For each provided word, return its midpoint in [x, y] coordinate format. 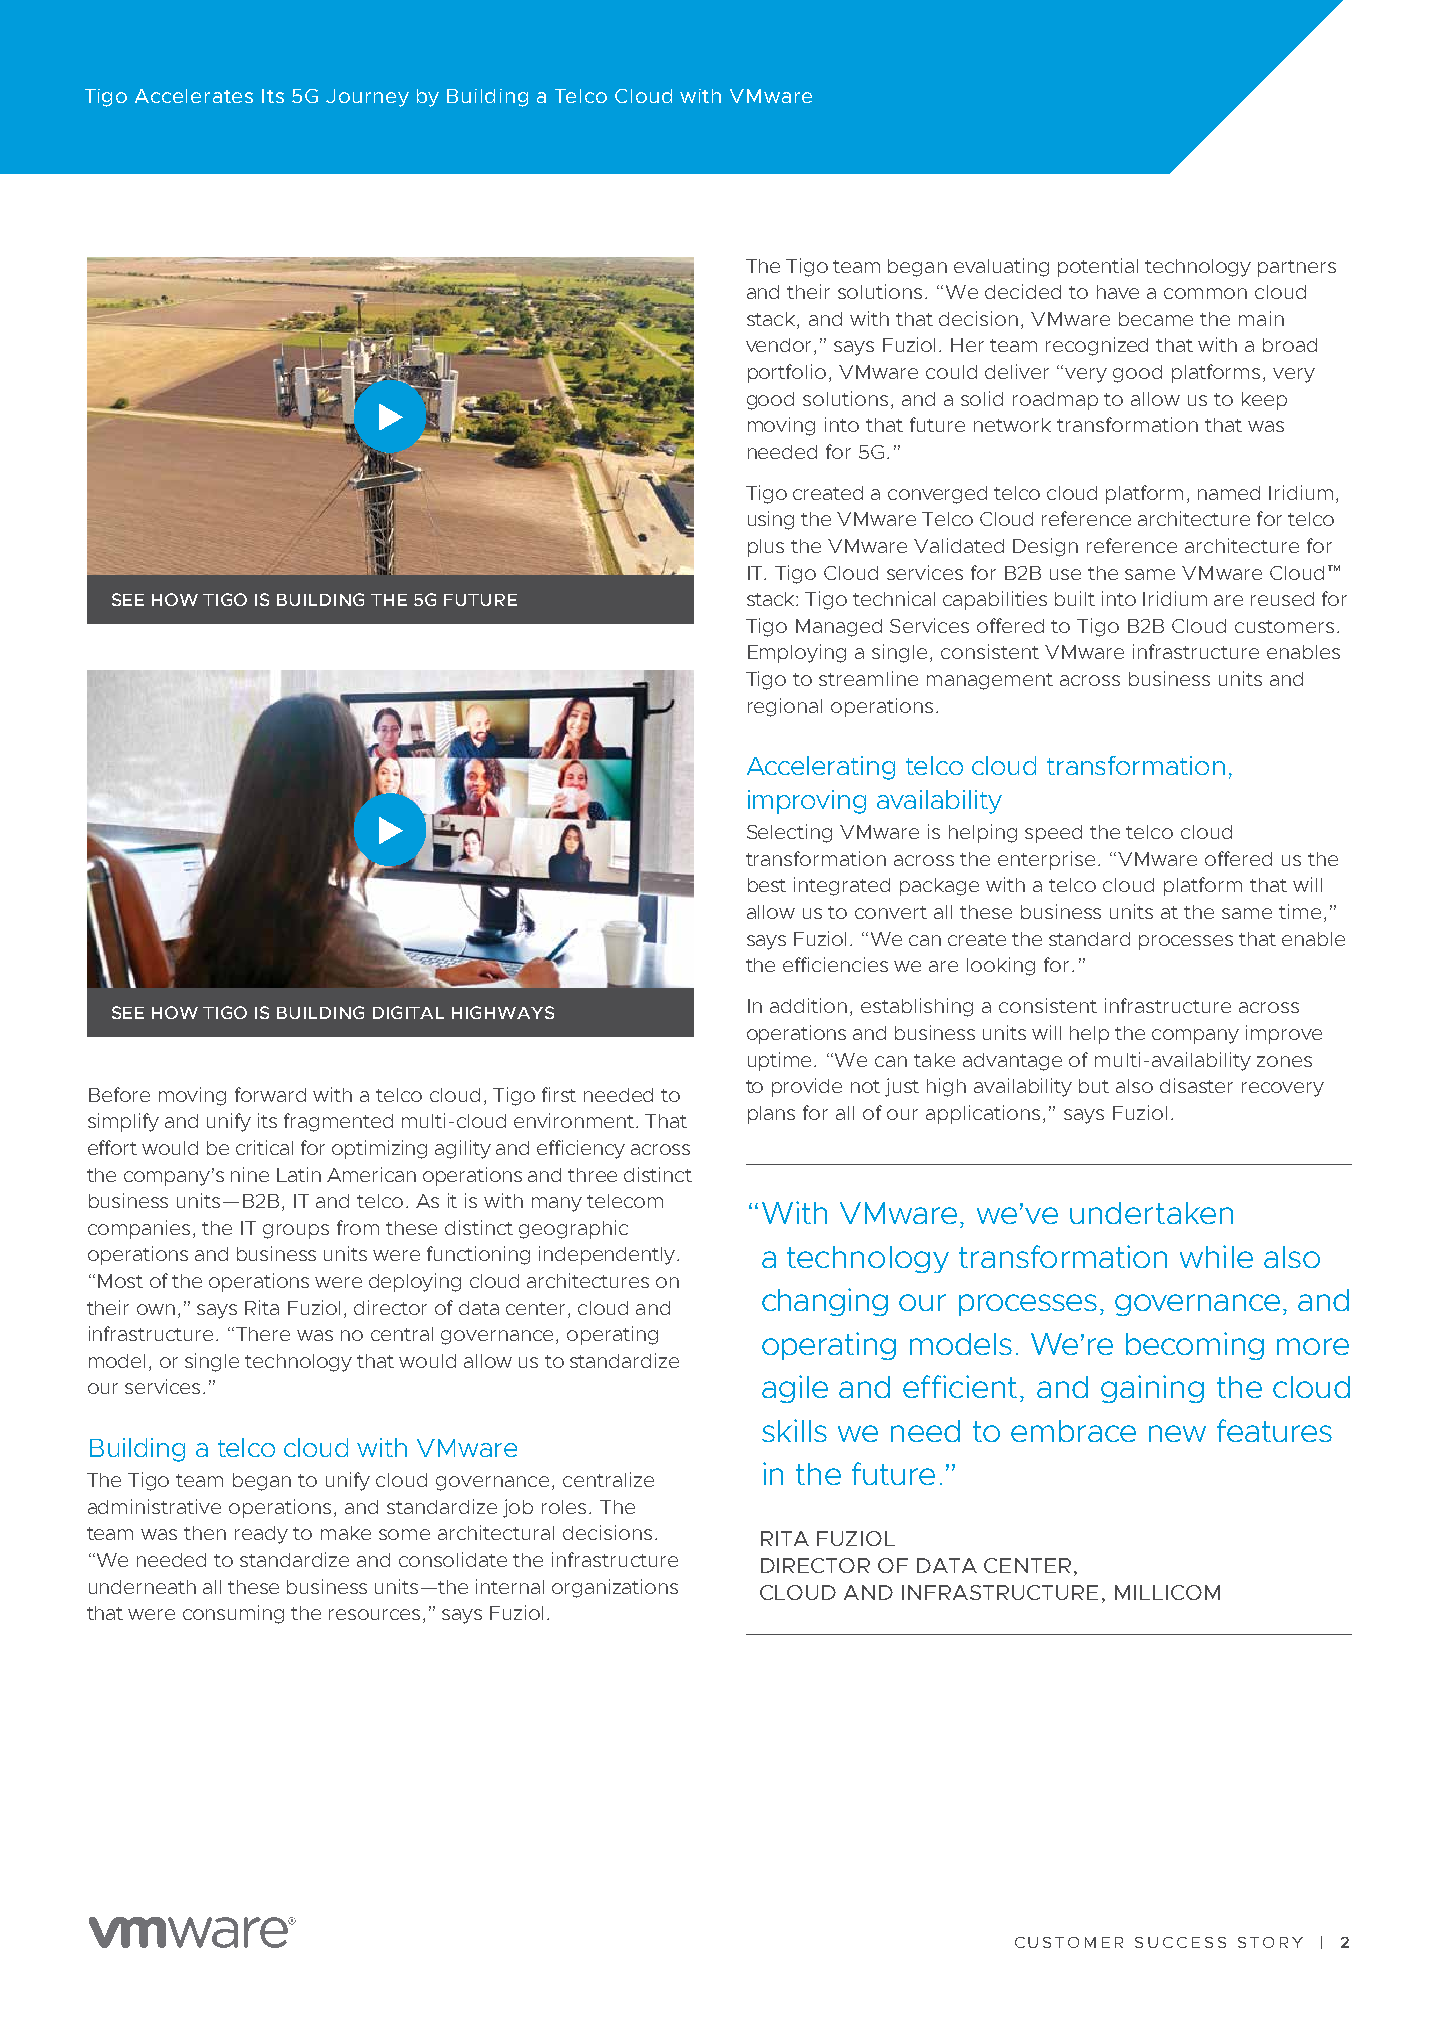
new [1177, 1433]
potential [1098, 267]
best [767, 885]
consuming [233, 1614]
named [1229, 493]
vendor [780, 346]
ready [261, 1535]
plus [766, 548]
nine [250, 1174]
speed [1053, 834]
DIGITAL [408, 1012]
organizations [615, 1588]
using [771, 520]
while [1216, 1256]
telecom [625, 1201]
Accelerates [194, 96]
